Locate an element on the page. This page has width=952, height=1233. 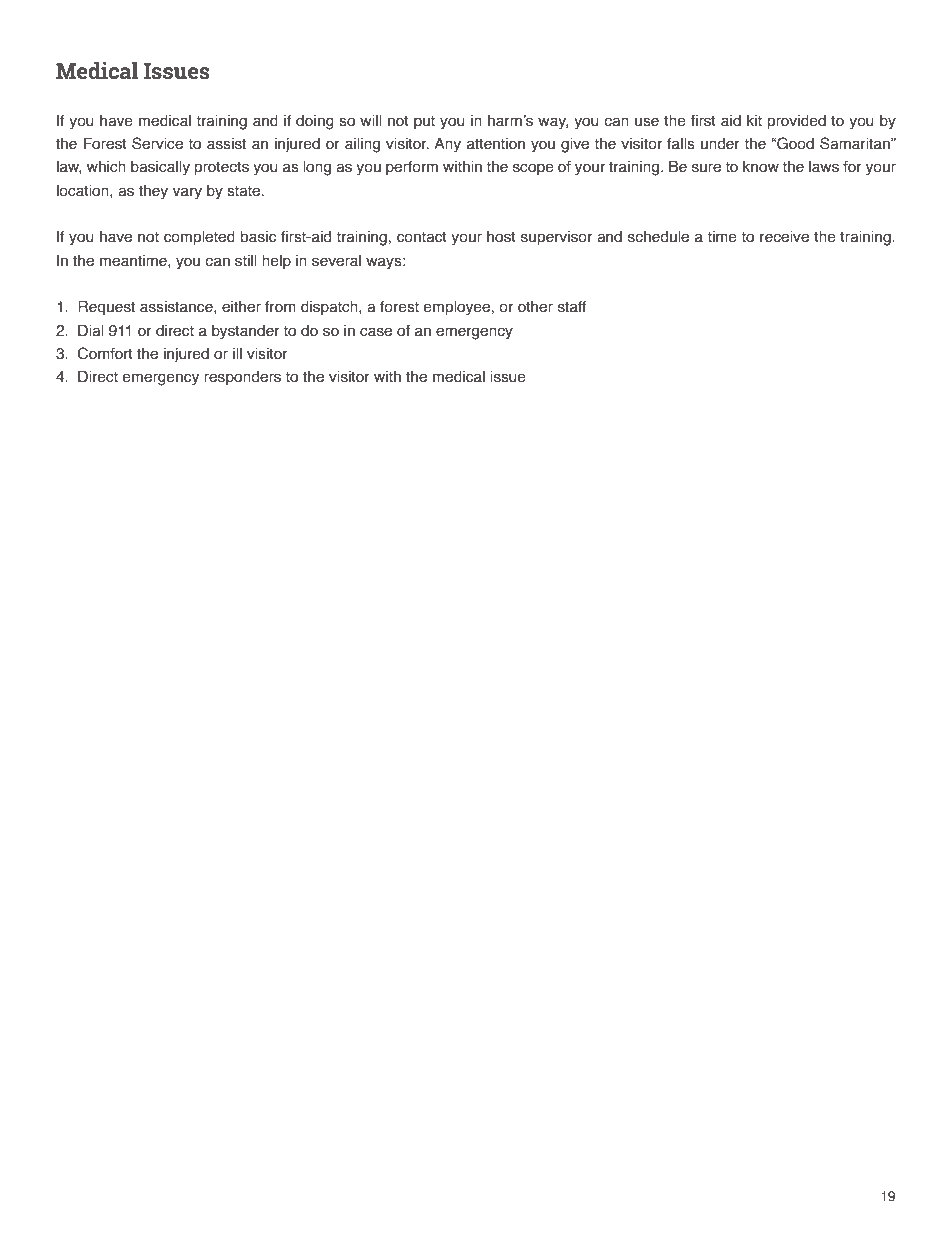
receive is located at coordinates (784, 237).
